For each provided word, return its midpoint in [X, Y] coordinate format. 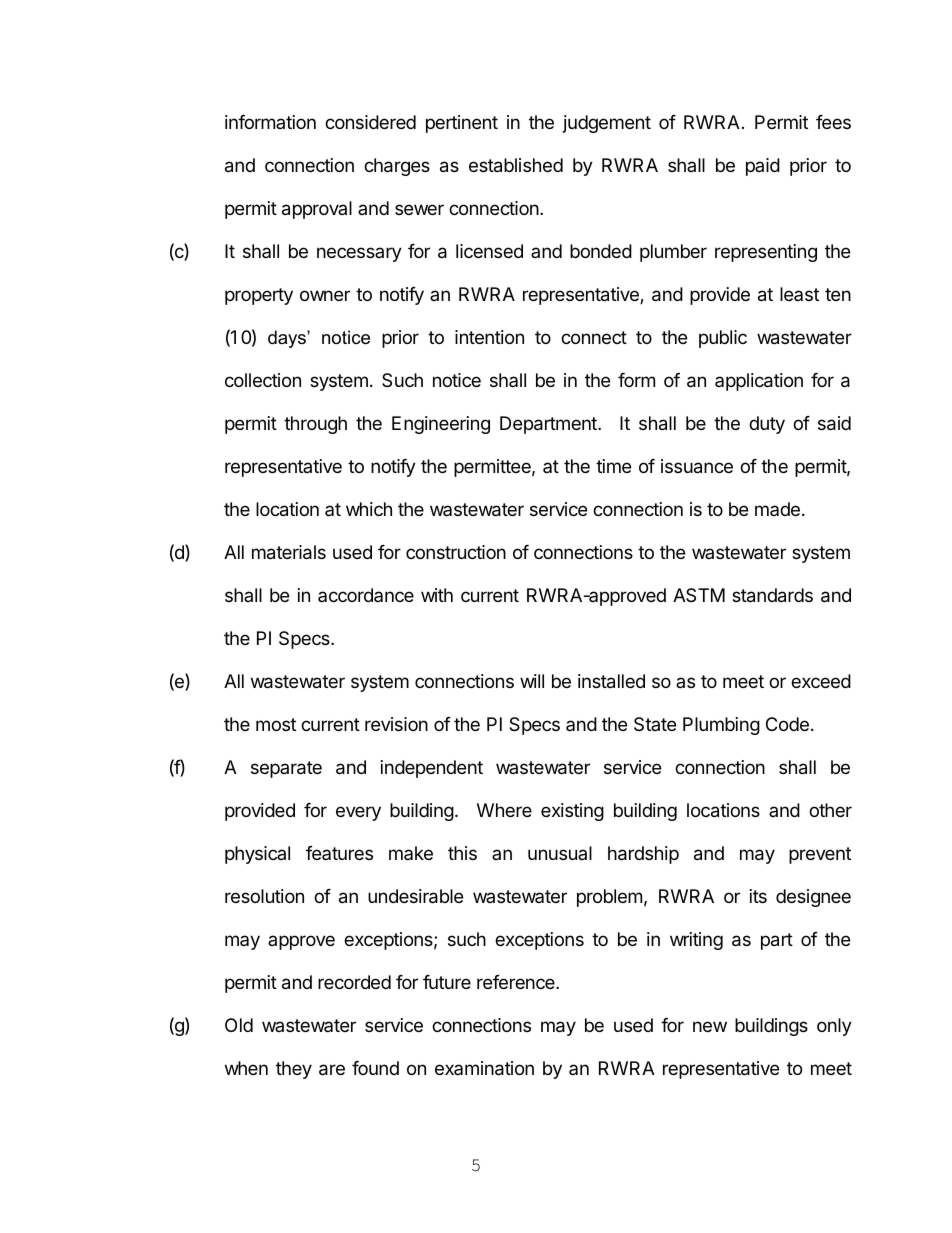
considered [370, 122]
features [339, 853]
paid [763, 167]
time [613, 466]
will [532, 681]
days [288, 339]
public [723, 339]
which [369, 509]
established [516, 165]
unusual [560, 853]
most [276, 724]
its [758, 896]
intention [489, 337]
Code [787, 724]
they [294, 1070]
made [777, 509]
